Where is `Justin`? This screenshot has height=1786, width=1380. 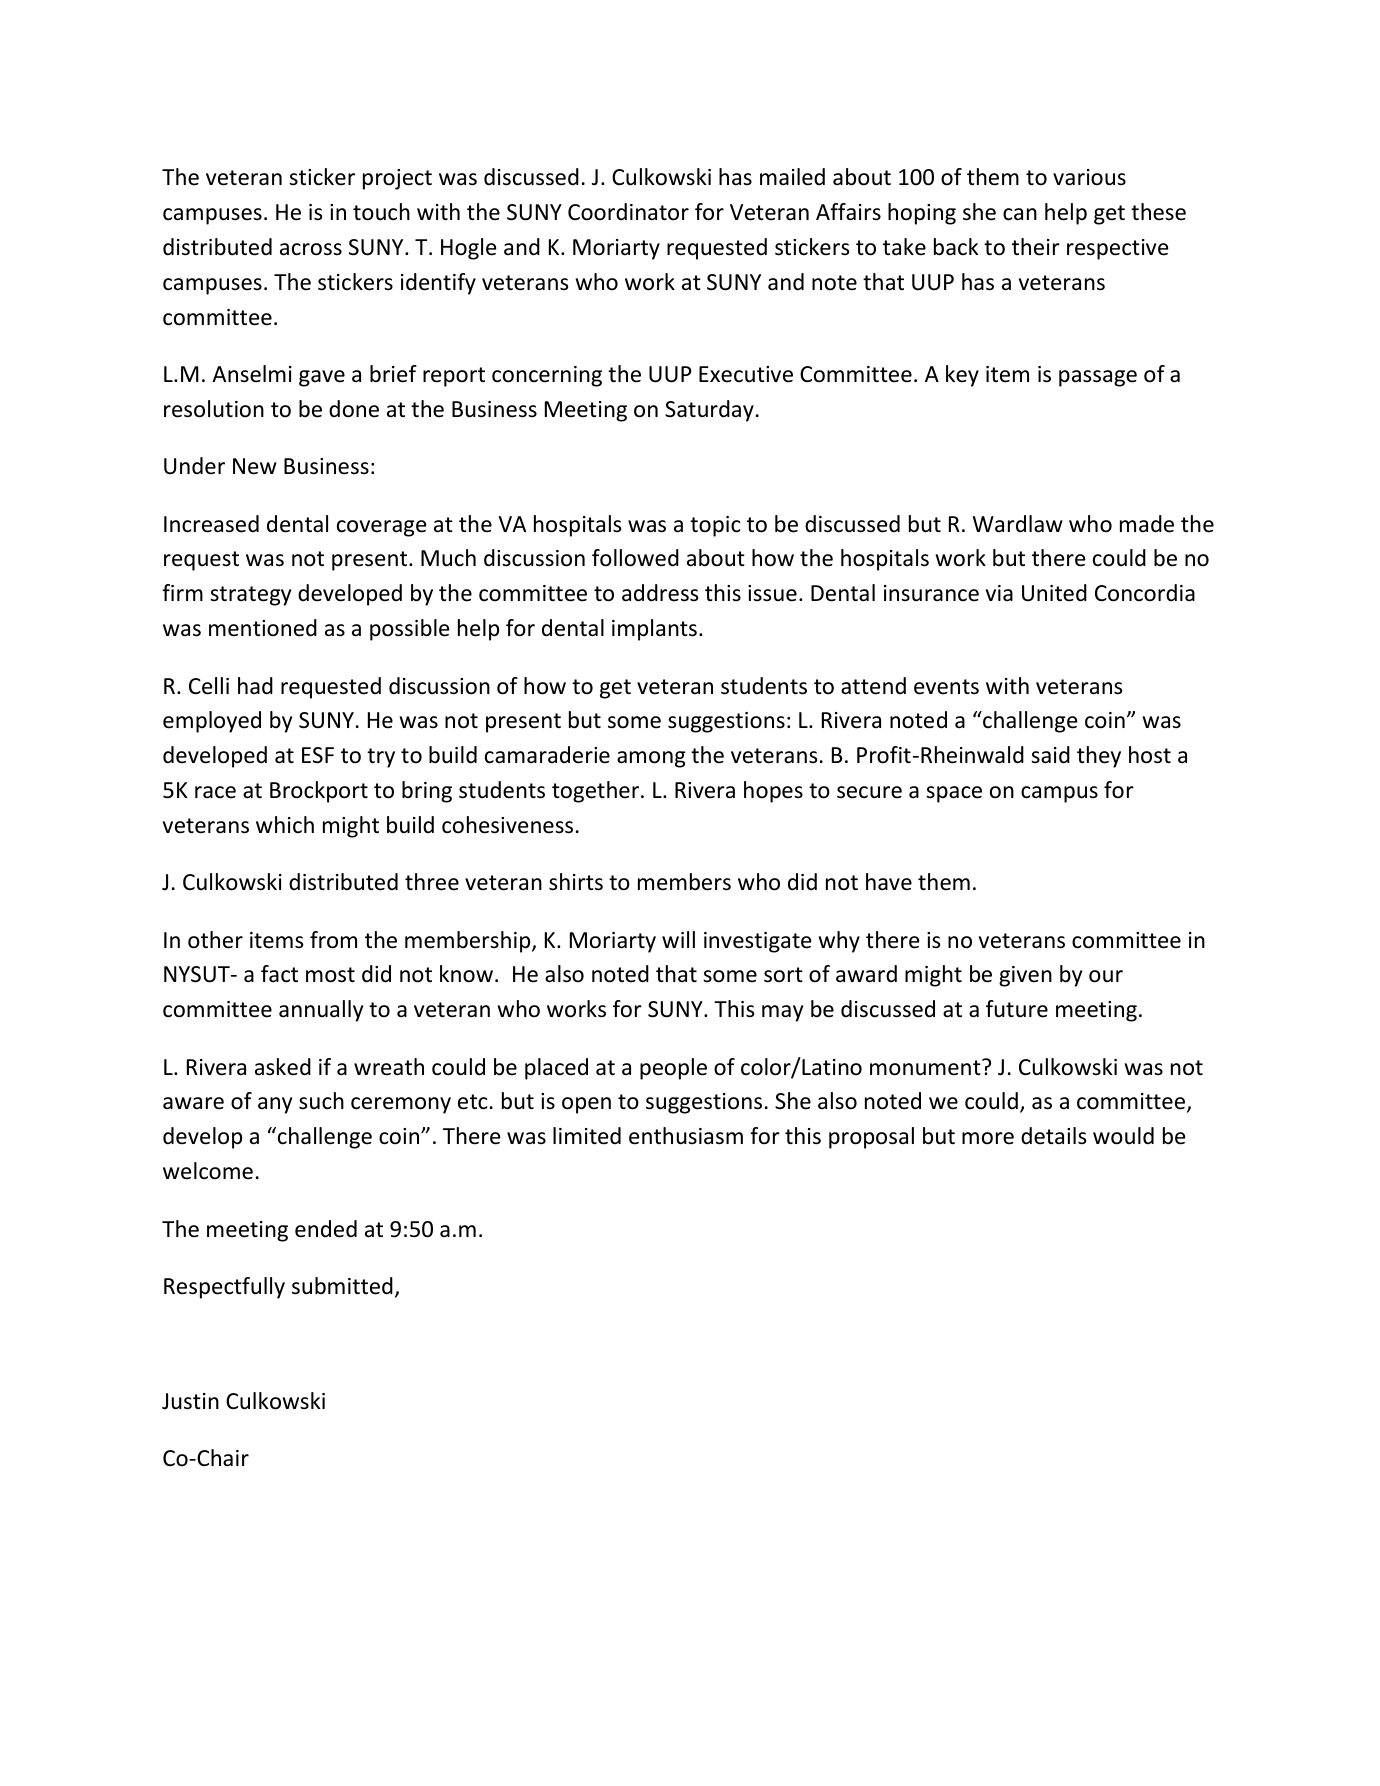
Justin is located at coordinates (190, 1401).
